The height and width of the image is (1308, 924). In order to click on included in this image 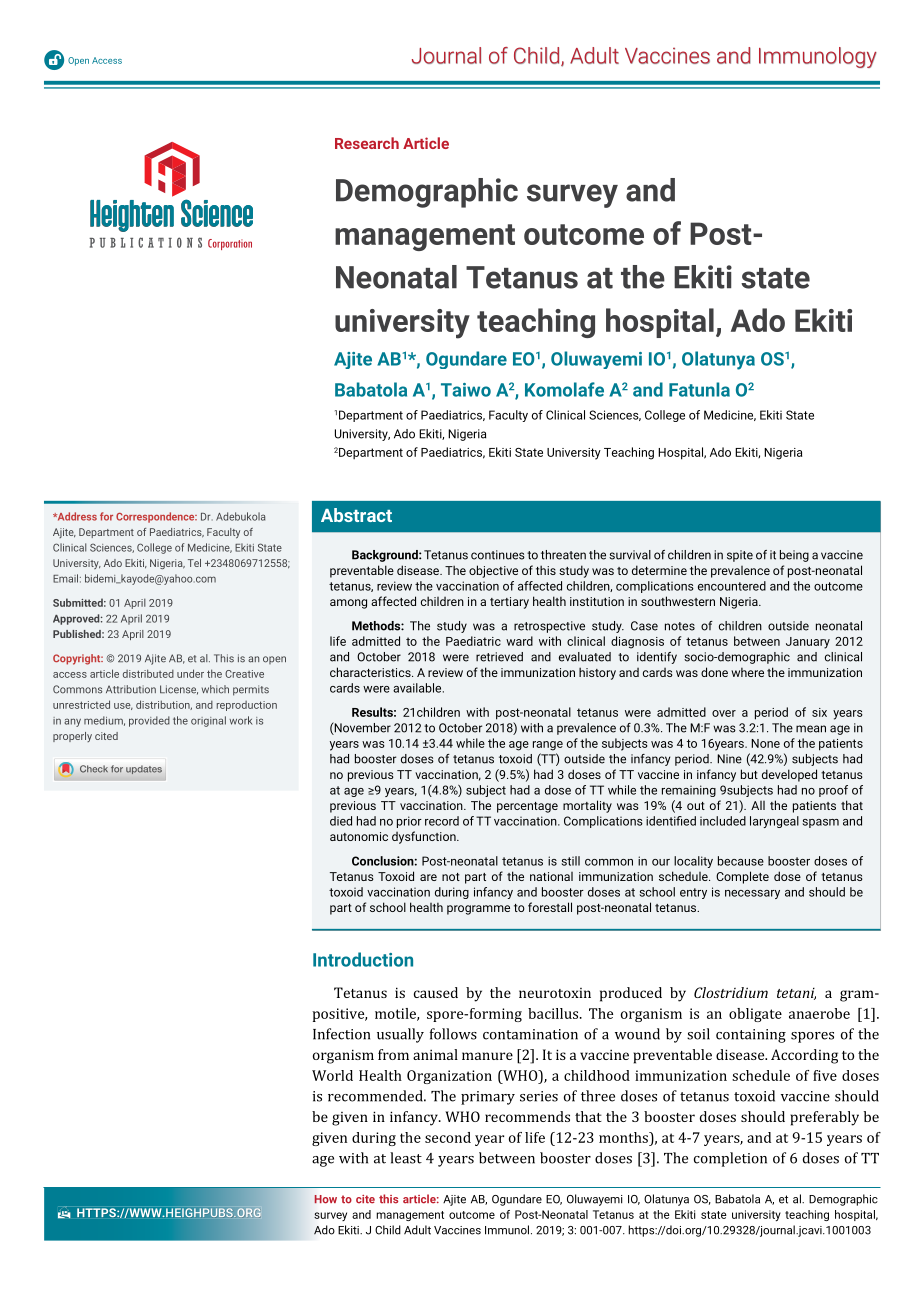, I will do `click(723, 821)`.
